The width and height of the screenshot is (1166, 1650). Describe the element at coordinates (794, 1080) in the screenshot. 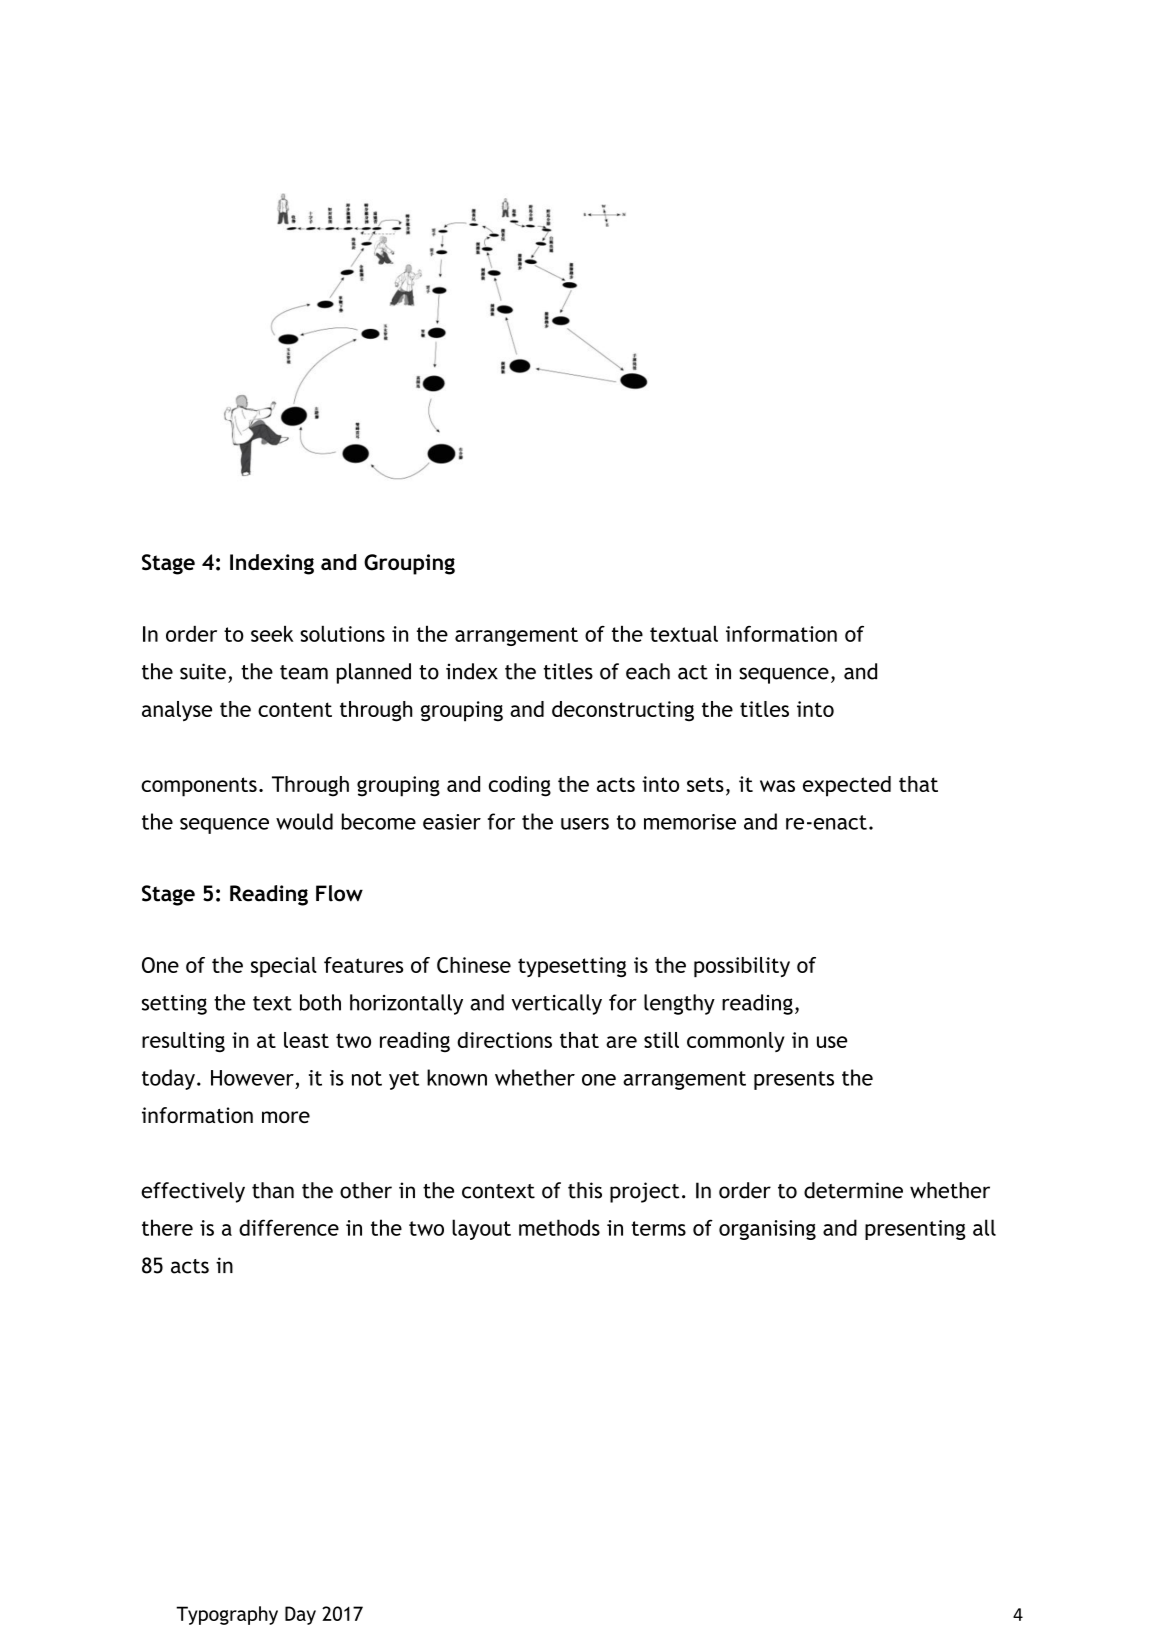

I see `presents` at that location.
